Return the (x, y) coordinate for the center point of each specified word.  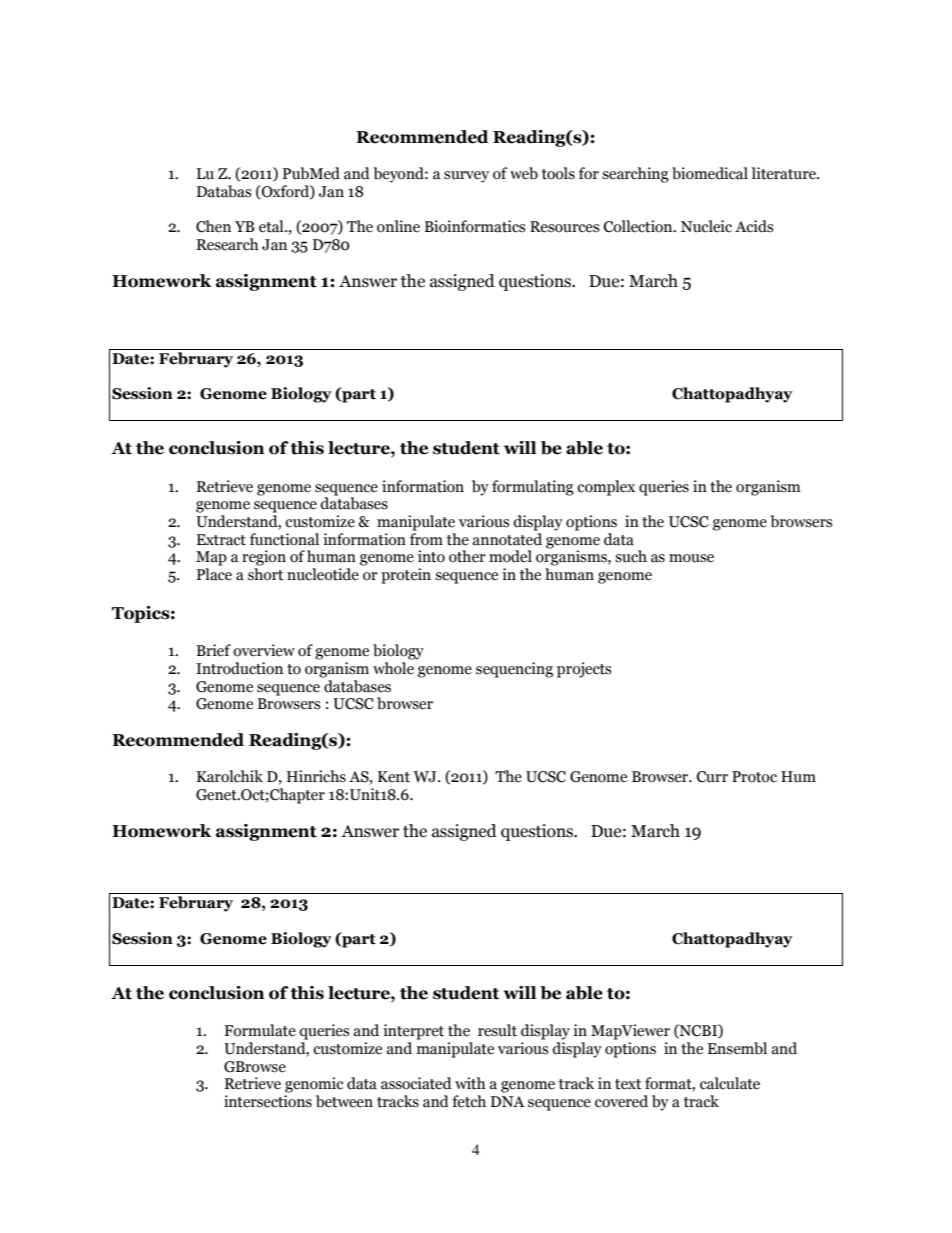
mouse (691, 558)
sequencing (514, 670)
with (470, 1083)
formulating (533, 488)
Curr (712, 777)
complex (606, 488)
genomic (314, 1085)
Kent (394, 777)
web (524, 173)
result (497, 1030)
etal (272, 226)
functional (284, 539)
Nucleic (706, 226)
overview (264, 650)
